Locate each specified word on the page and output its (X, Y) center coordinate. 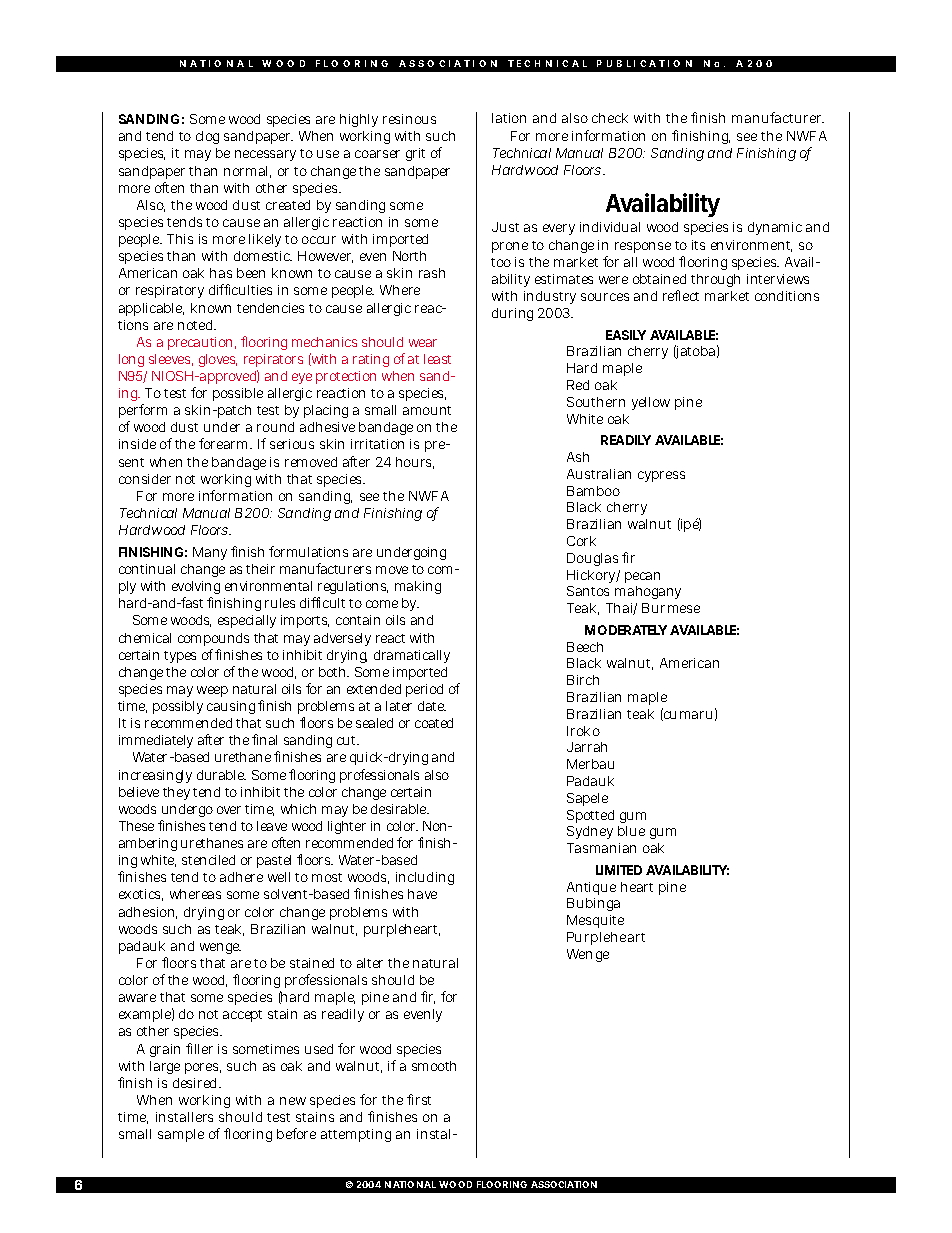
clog (207, 137)
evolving (196, 589)
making (418, 587)
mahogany (648, 592)
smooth (434, 1066)
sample (181, 1135)
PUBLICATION (644, 63)
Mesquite (595, 921)
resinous (409, 119)
